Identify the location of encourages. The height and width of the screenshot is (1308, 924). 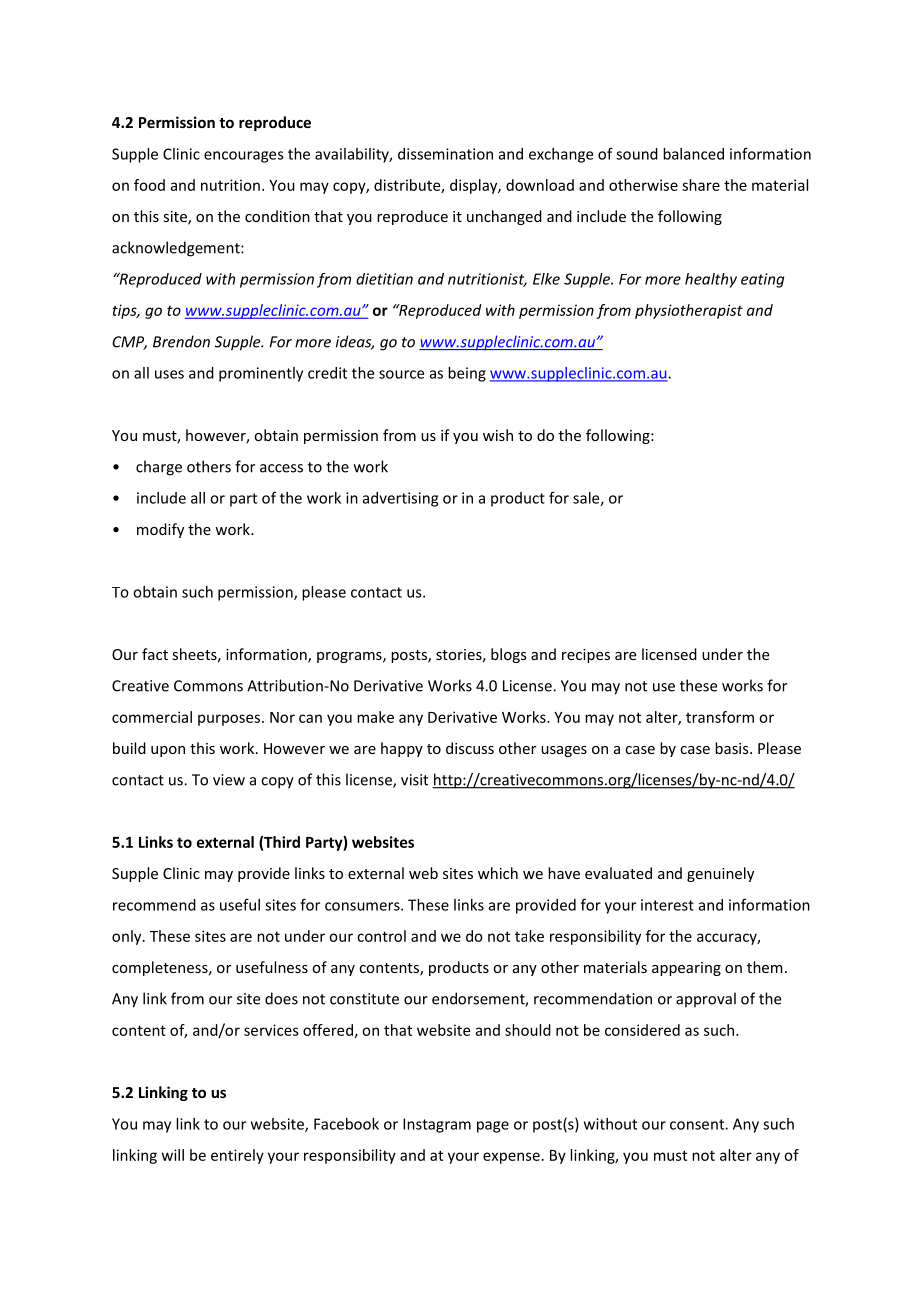
(244, 157).
